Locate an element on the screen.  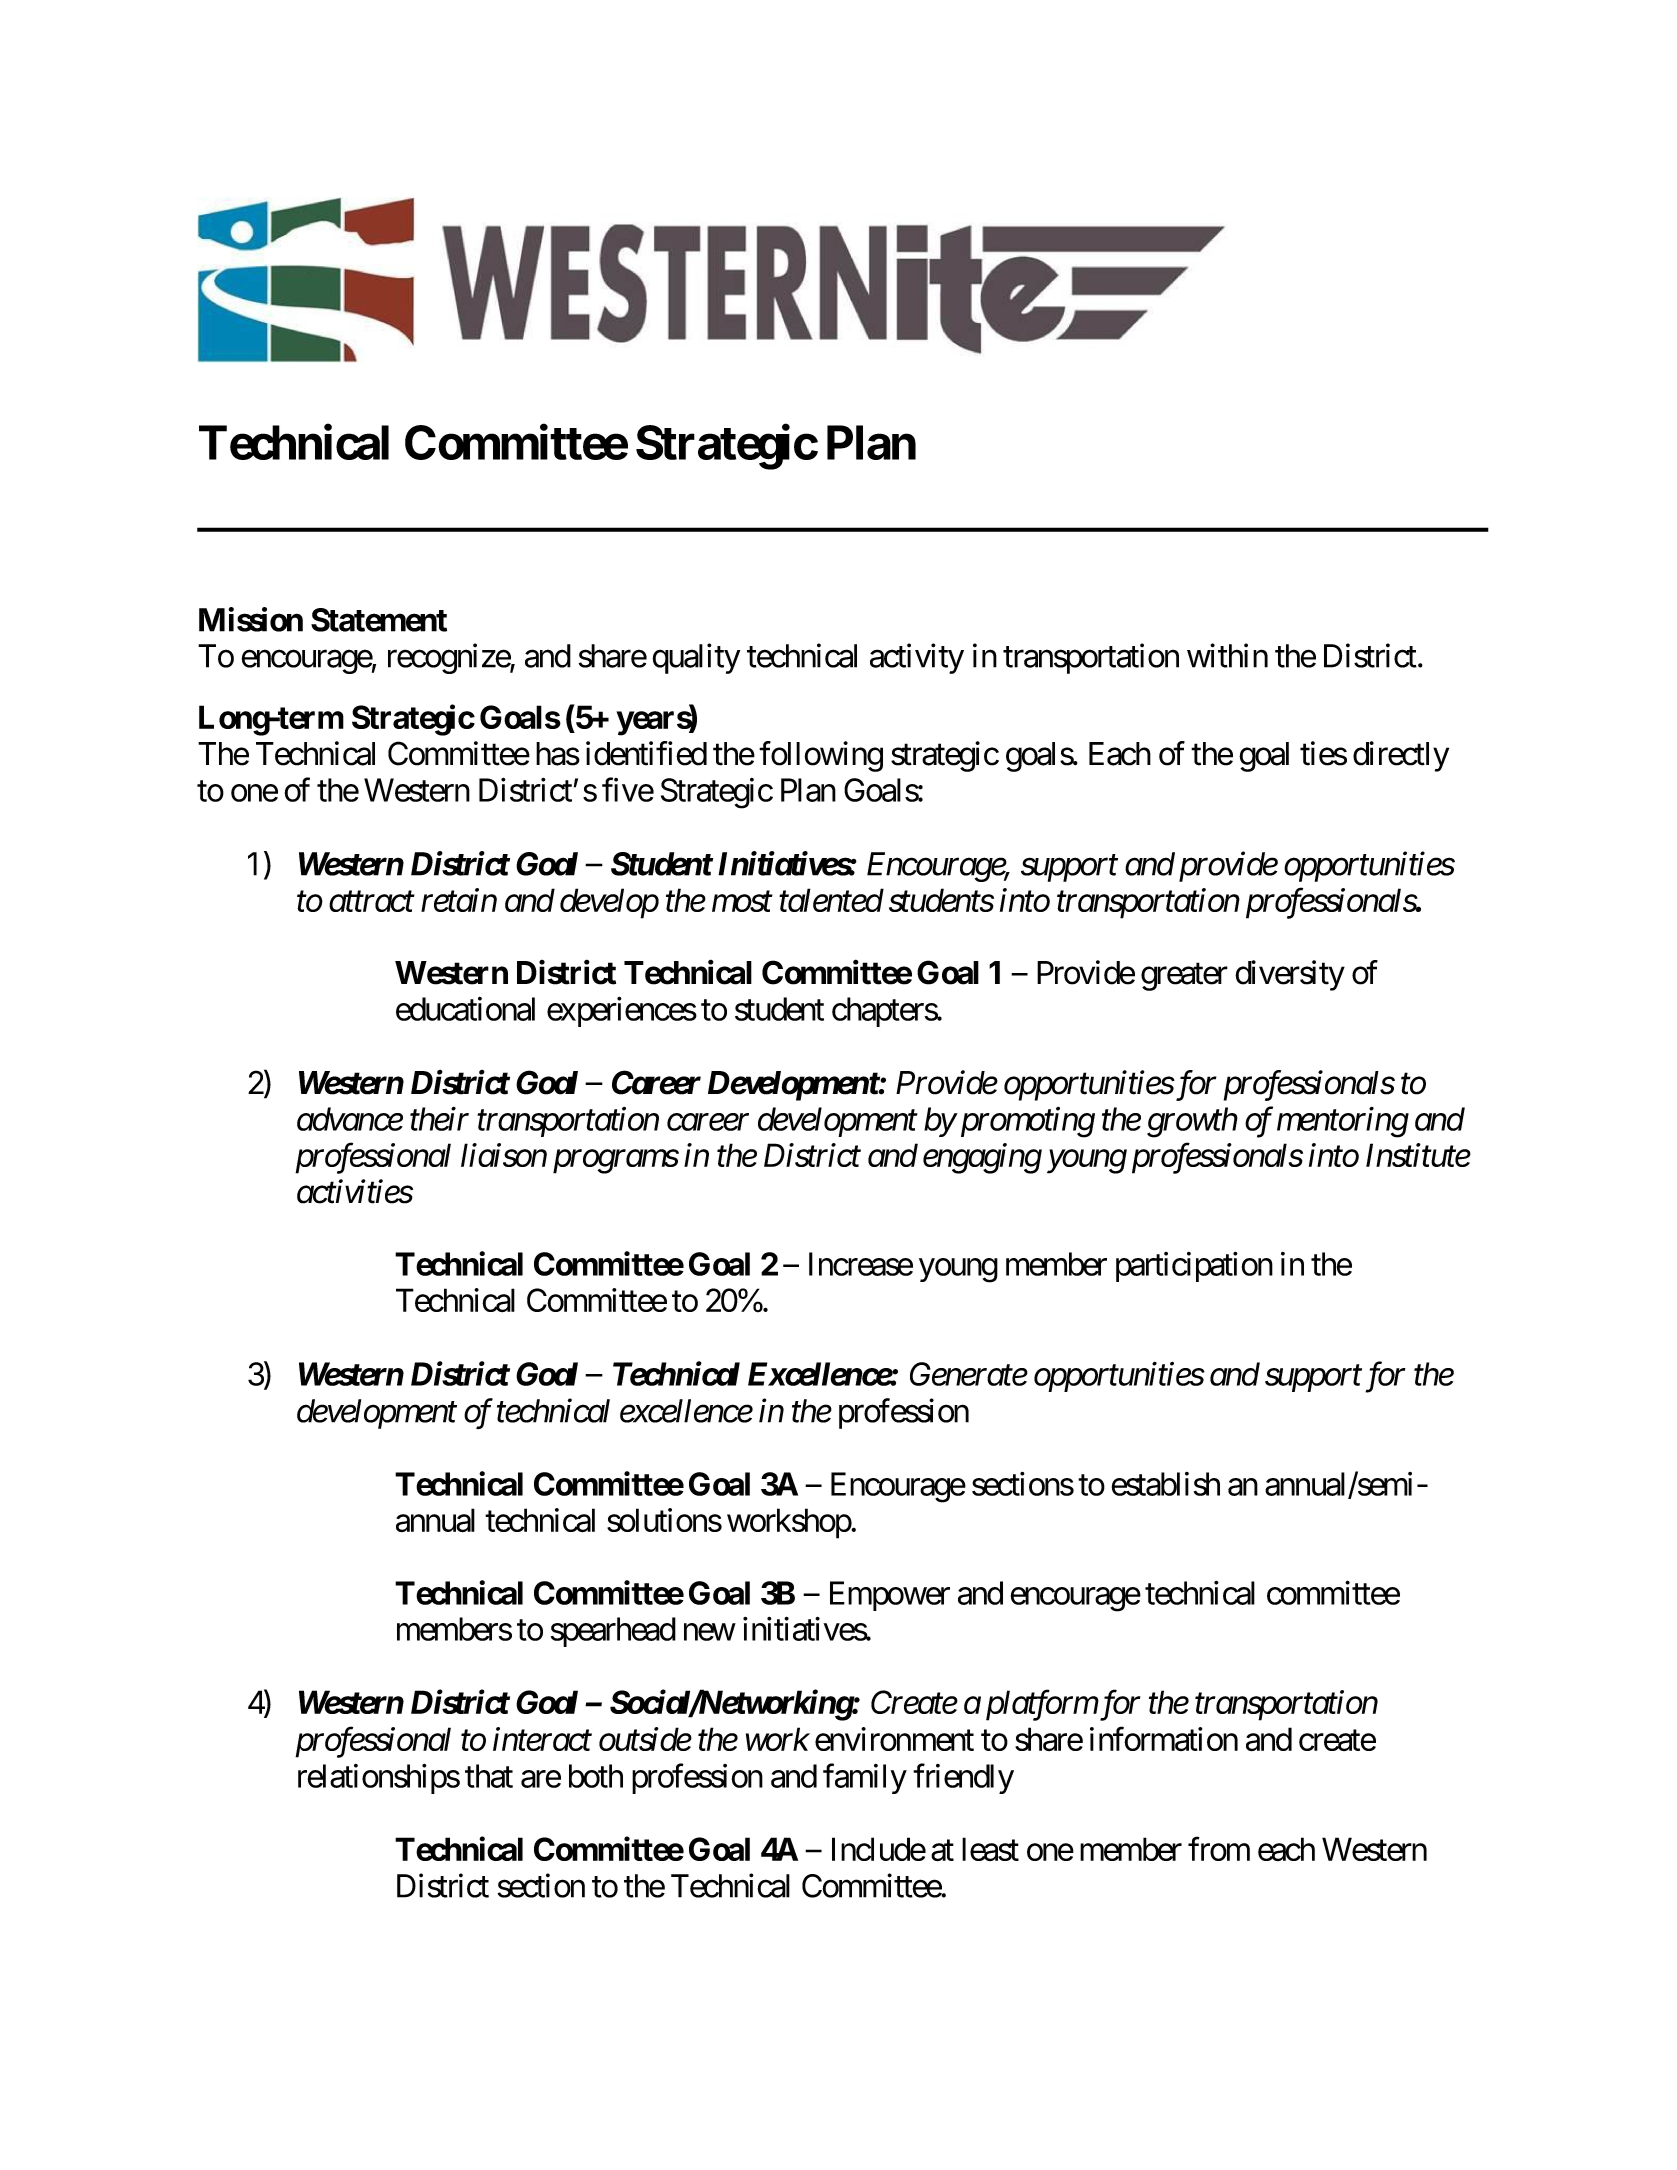
Statement is located at coordinates (379, 620).
